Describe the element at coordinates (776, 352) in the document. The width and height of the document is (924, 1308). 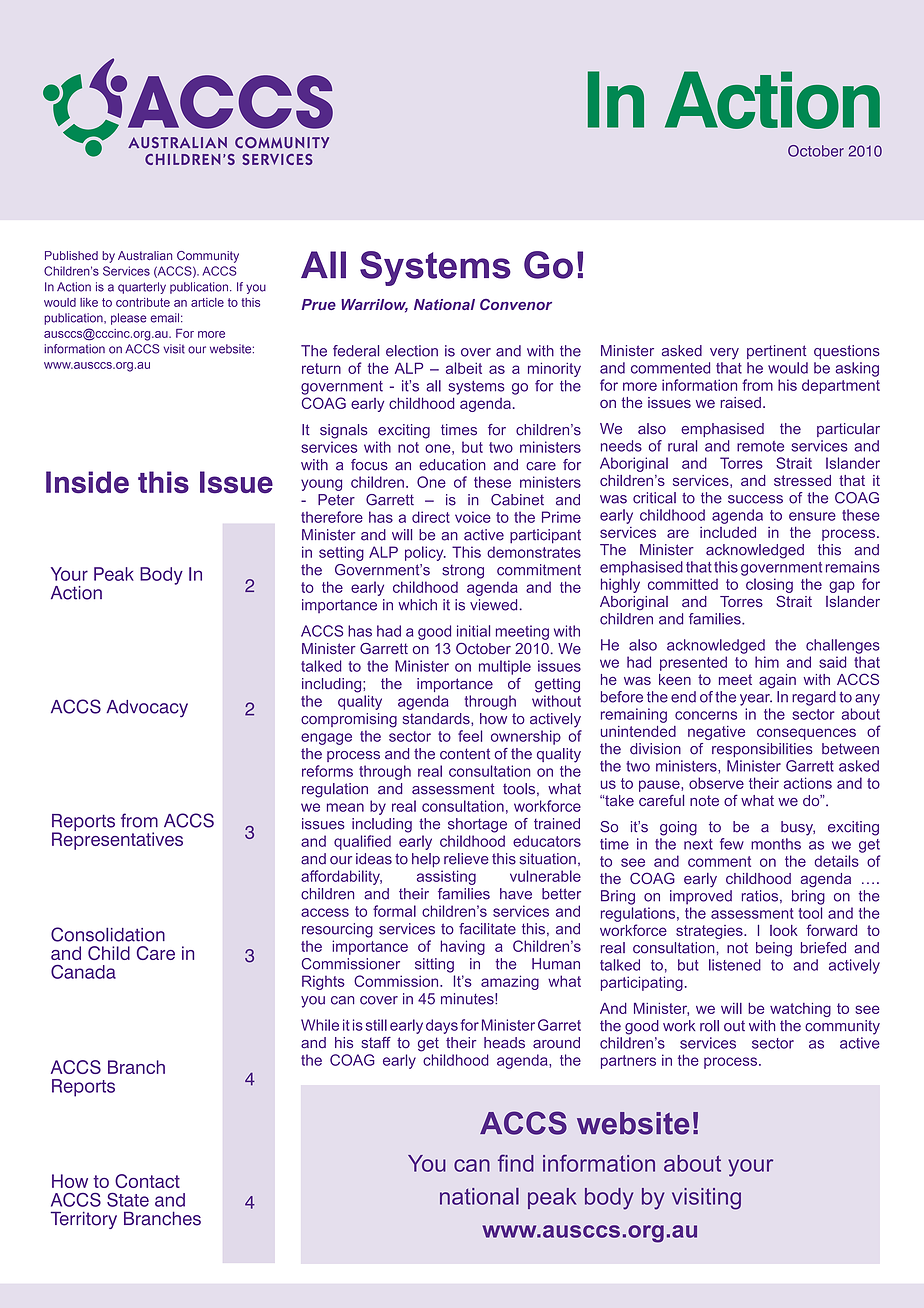
I see `pertinent` at that location.
